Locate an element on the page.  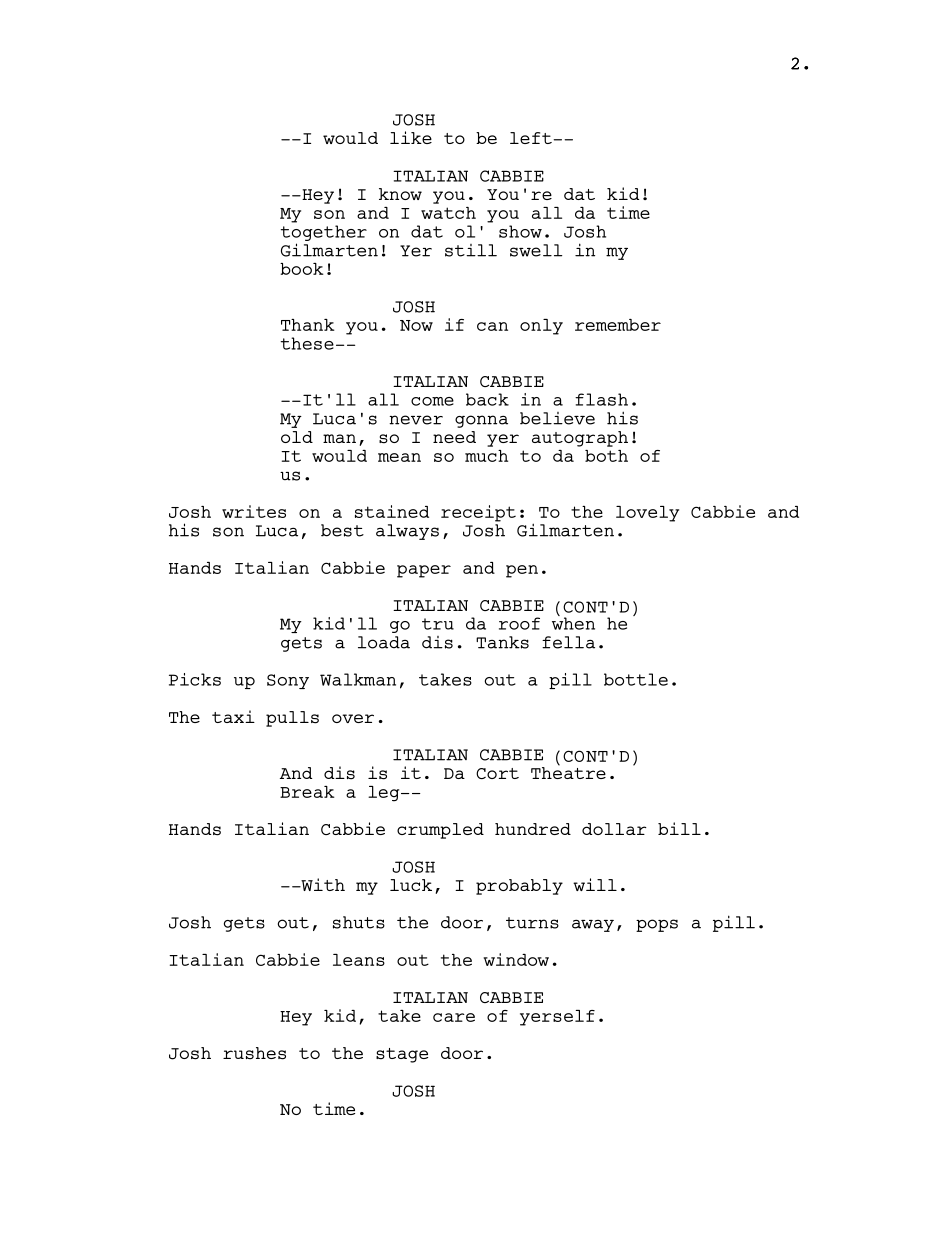
like is located at coordinates (411, 137).
